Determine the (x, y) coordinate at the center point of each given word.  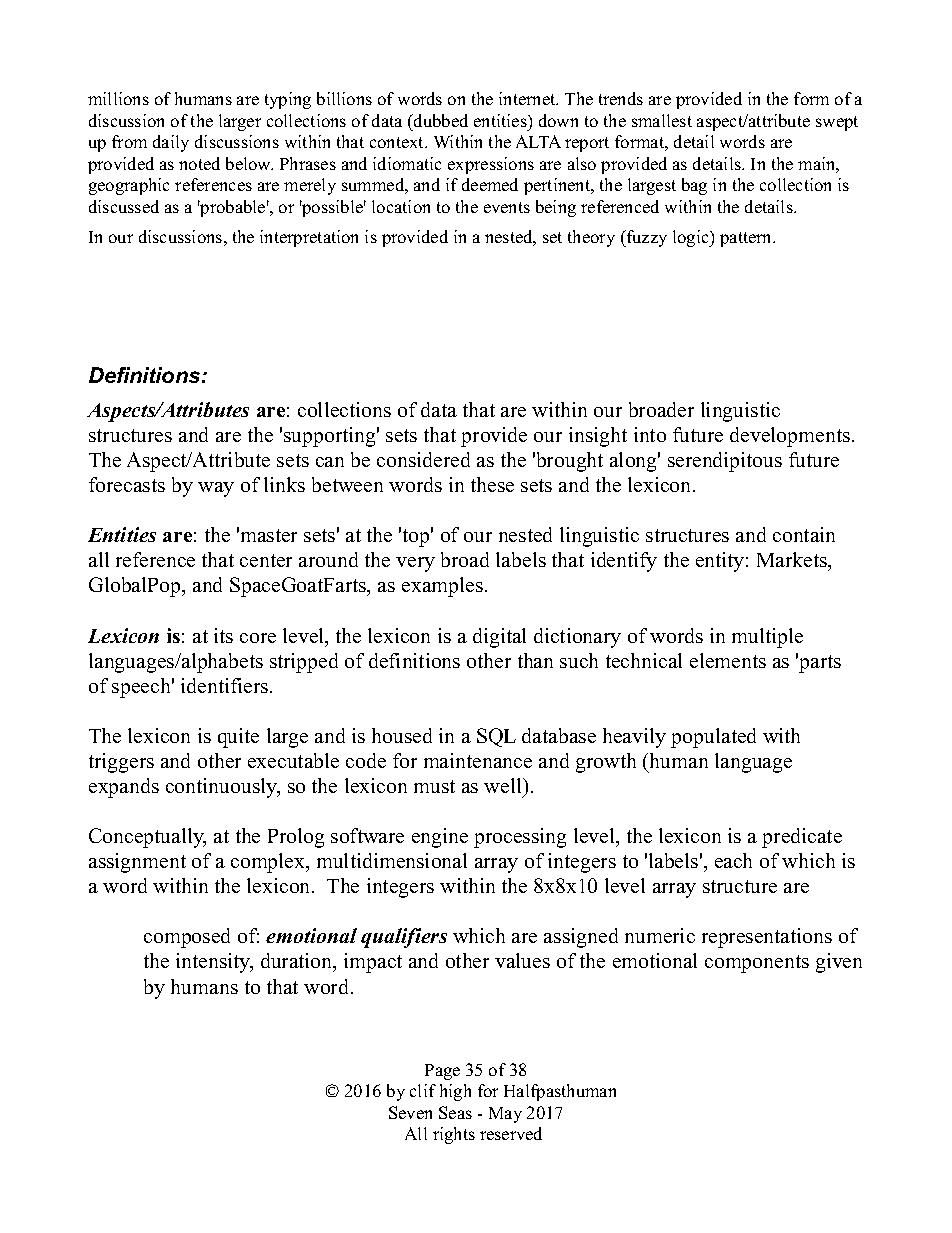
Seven (410, 1112)
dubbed (440, 120)
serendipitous (725, 462)
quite (238, 738)
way (216, 489)
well (504, 785)
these (492, 484)
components (757, 964)
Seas (455, 1112)
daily (171, 143)
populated (713, 738)
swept (837, 123)
